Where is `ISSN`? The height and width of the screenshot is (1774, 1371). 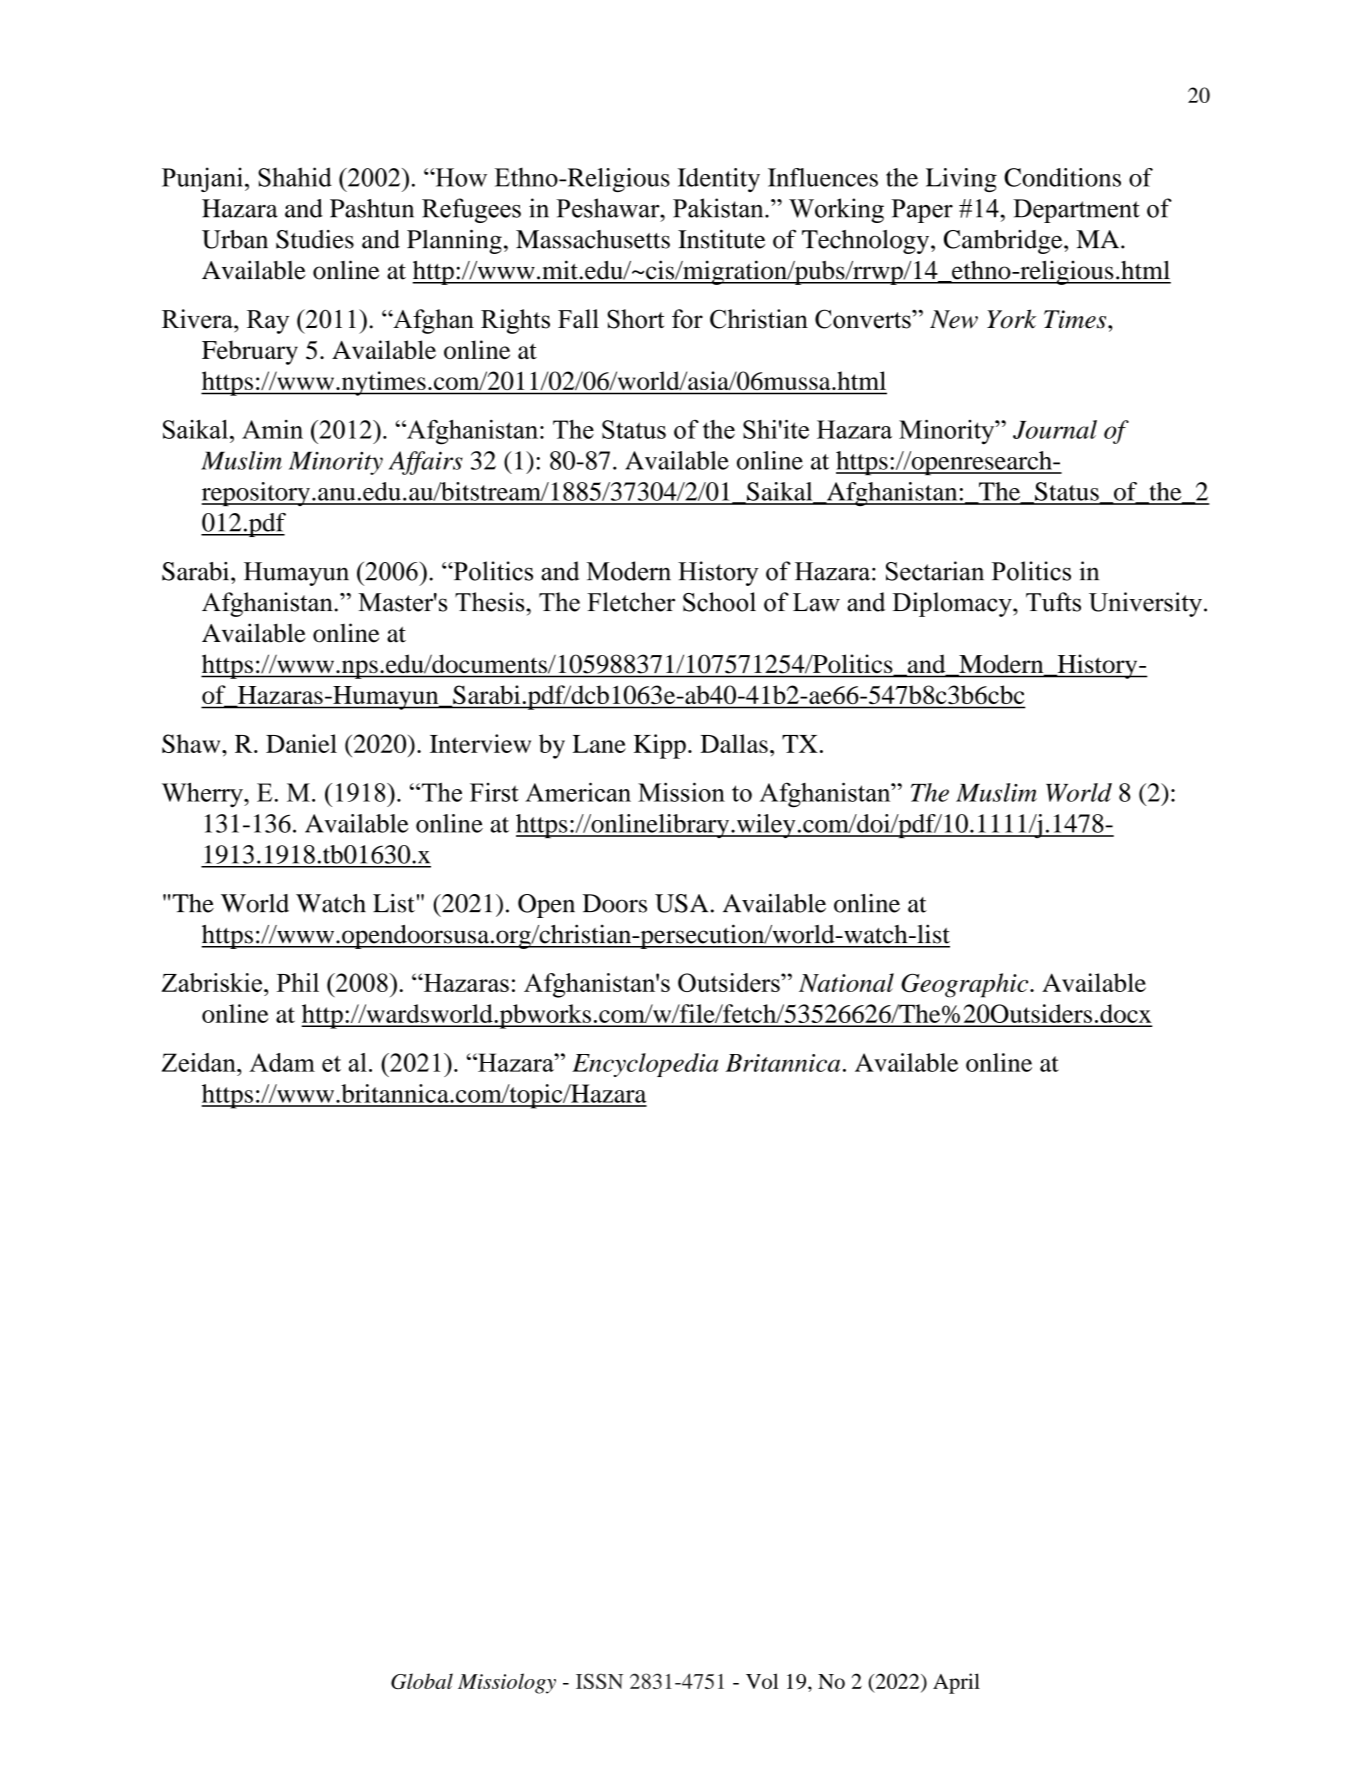 ISSN is located at coordinates (599, 1681).
